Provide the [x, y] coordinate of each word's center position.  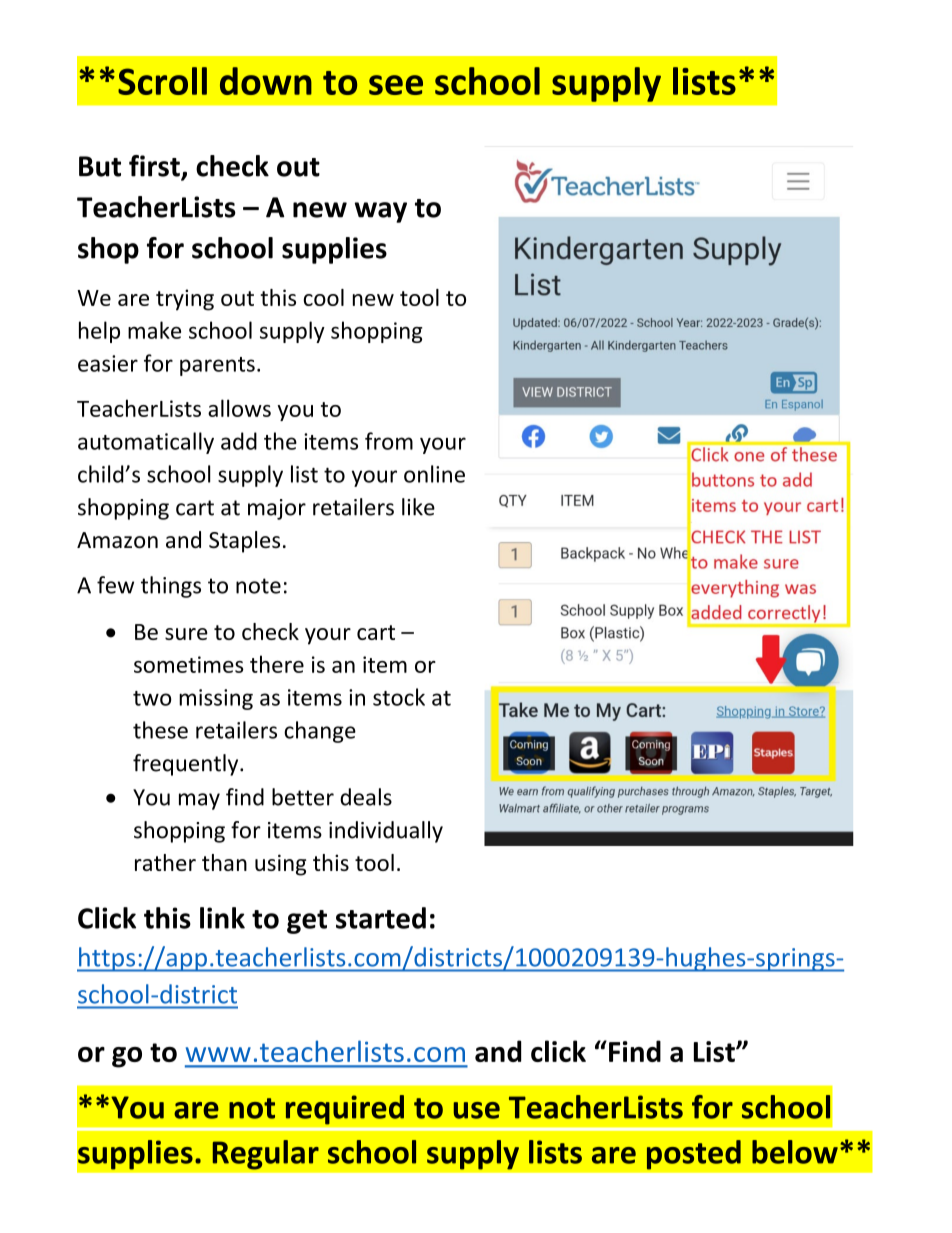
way [381, 212]
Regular [265, 1155]
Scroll [162, 81]
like [418, 507]
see [396, 85]
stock [399, 697]
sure [186, 634]
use [477, 1110]
